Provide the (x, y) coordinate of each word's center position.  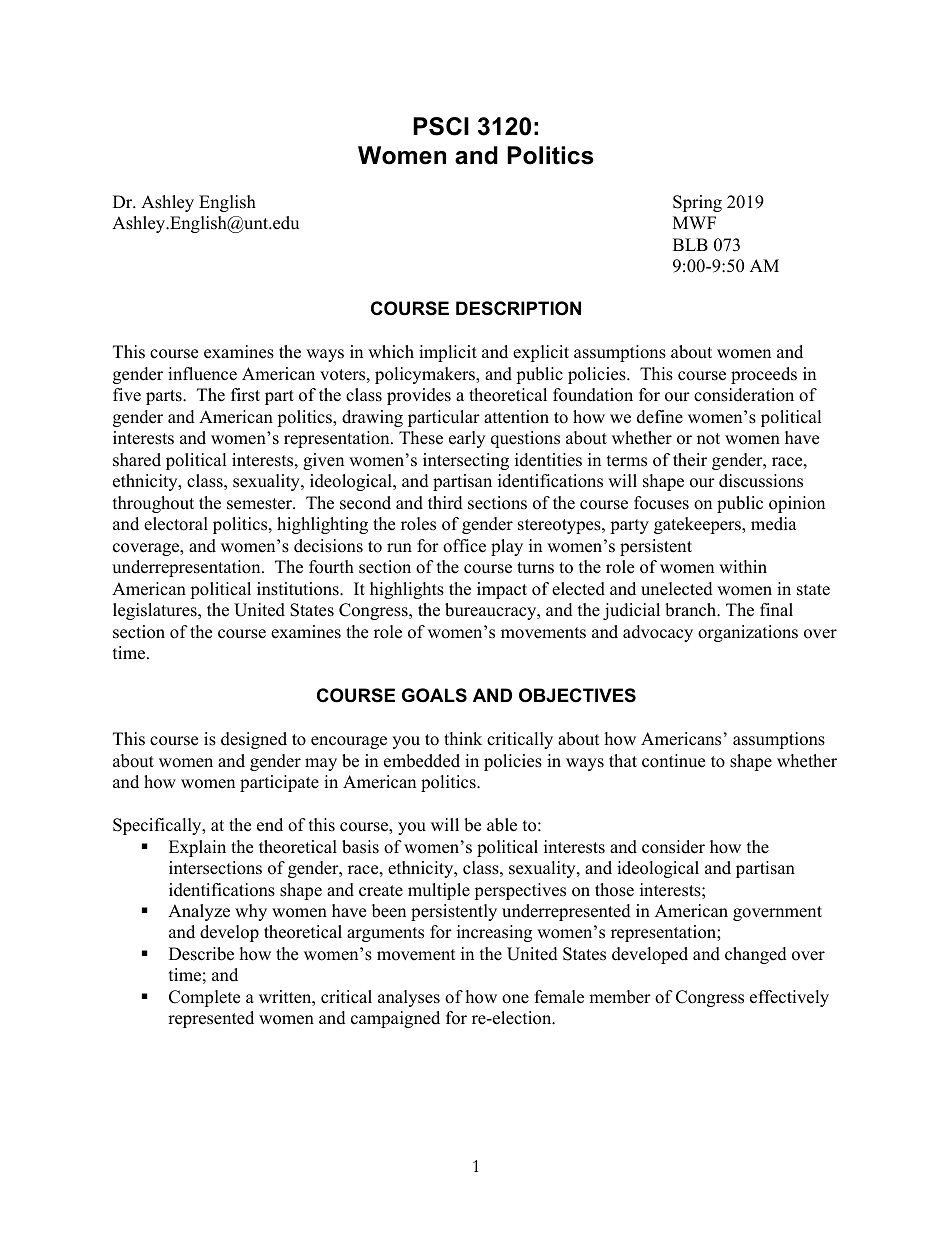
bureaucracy (492, 611)
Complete (204, 998)
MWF (694, 222)
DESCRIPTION (518, 308)
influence (202, 374)
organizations (748, 633)
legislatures (156, 611)
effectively (789, 998)
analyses (409, 998)
